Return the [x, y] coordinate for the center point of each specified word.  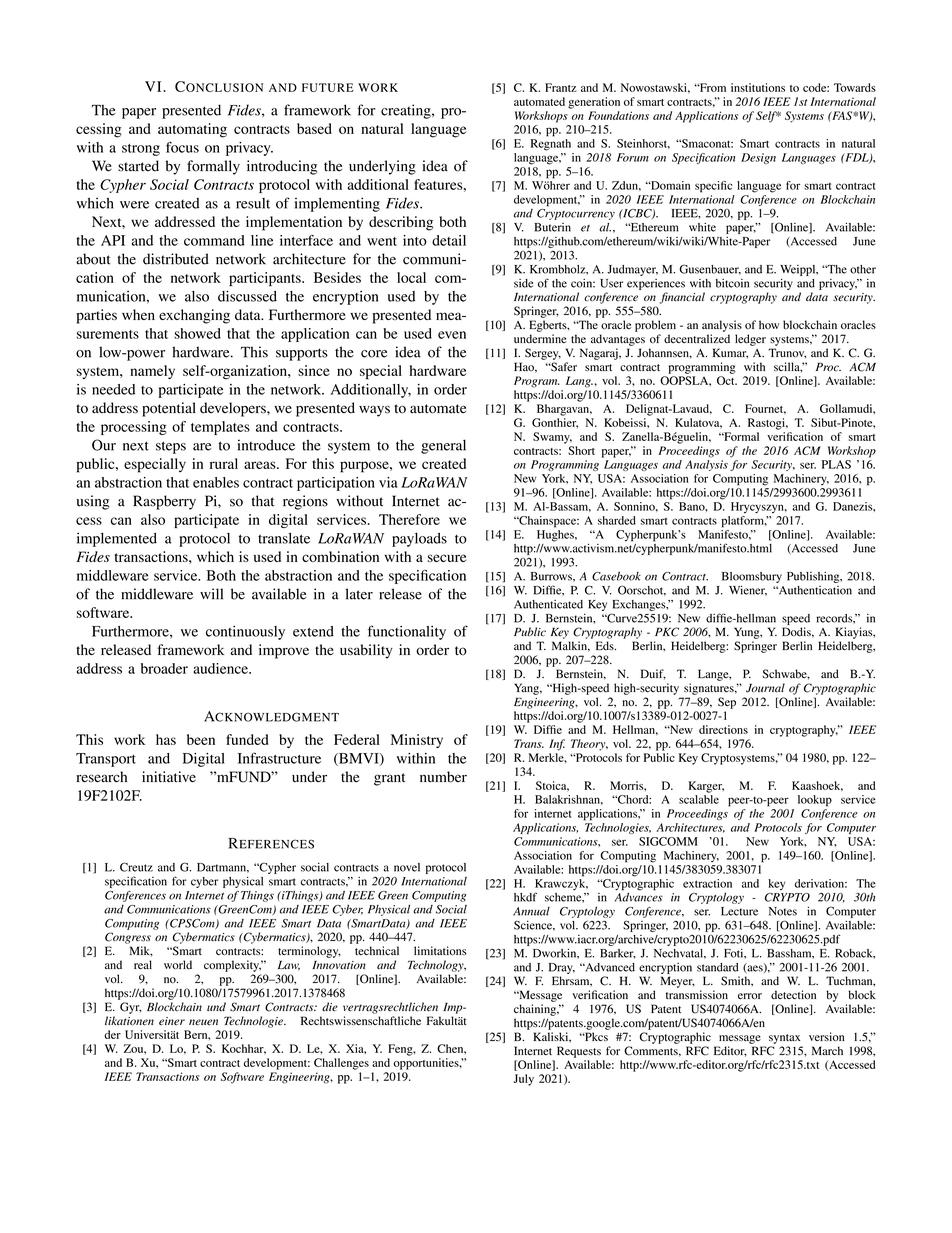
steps [171, 447]
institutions [758, 87]
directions [723, 729]
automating [192, 130]
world [178, 965]
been [201, 739]
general [443, 446]
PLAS [836, 464]
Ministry [417, 741]
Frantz [561, 87]
